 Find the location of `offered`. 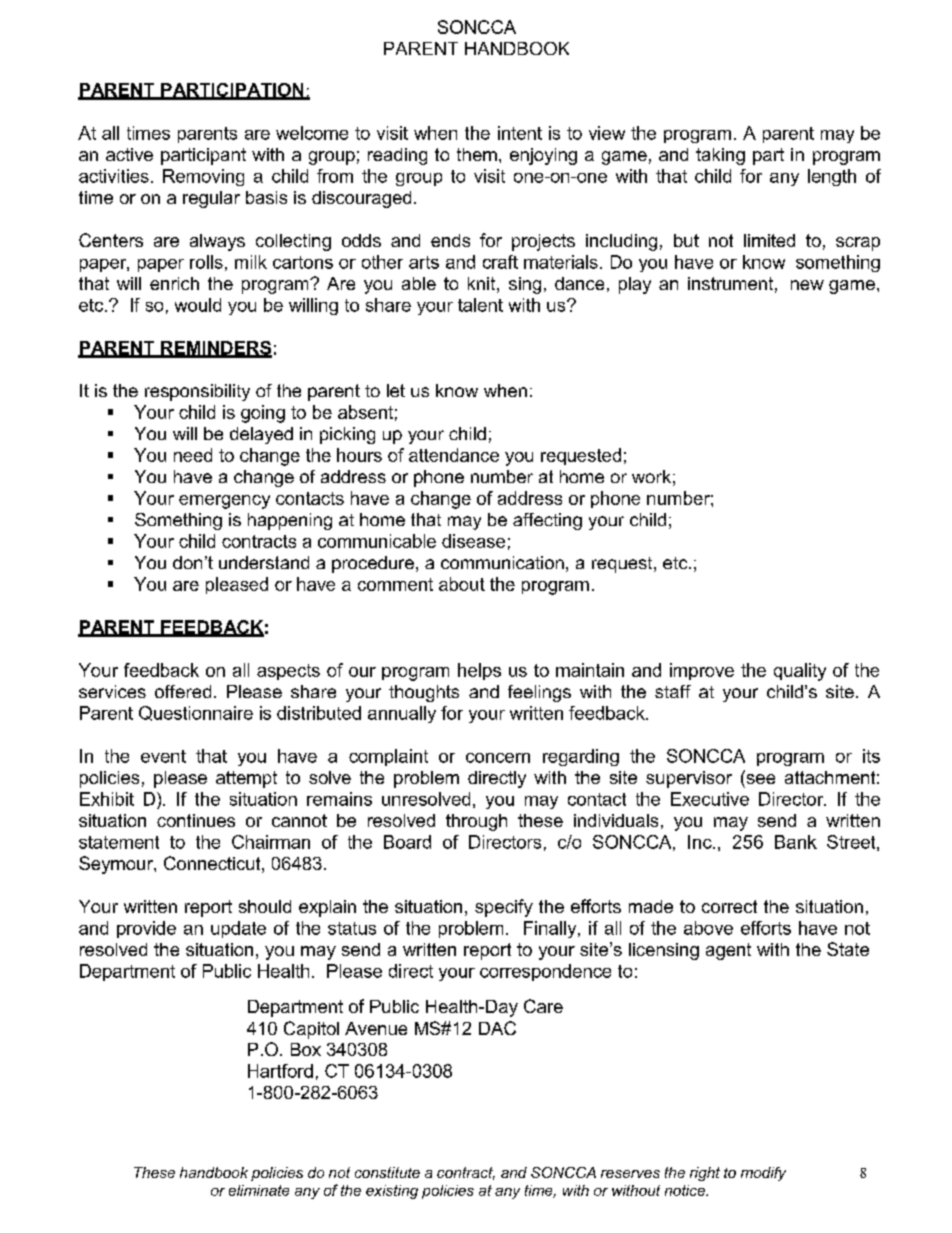

offered is located at coordinates (183, 691).
